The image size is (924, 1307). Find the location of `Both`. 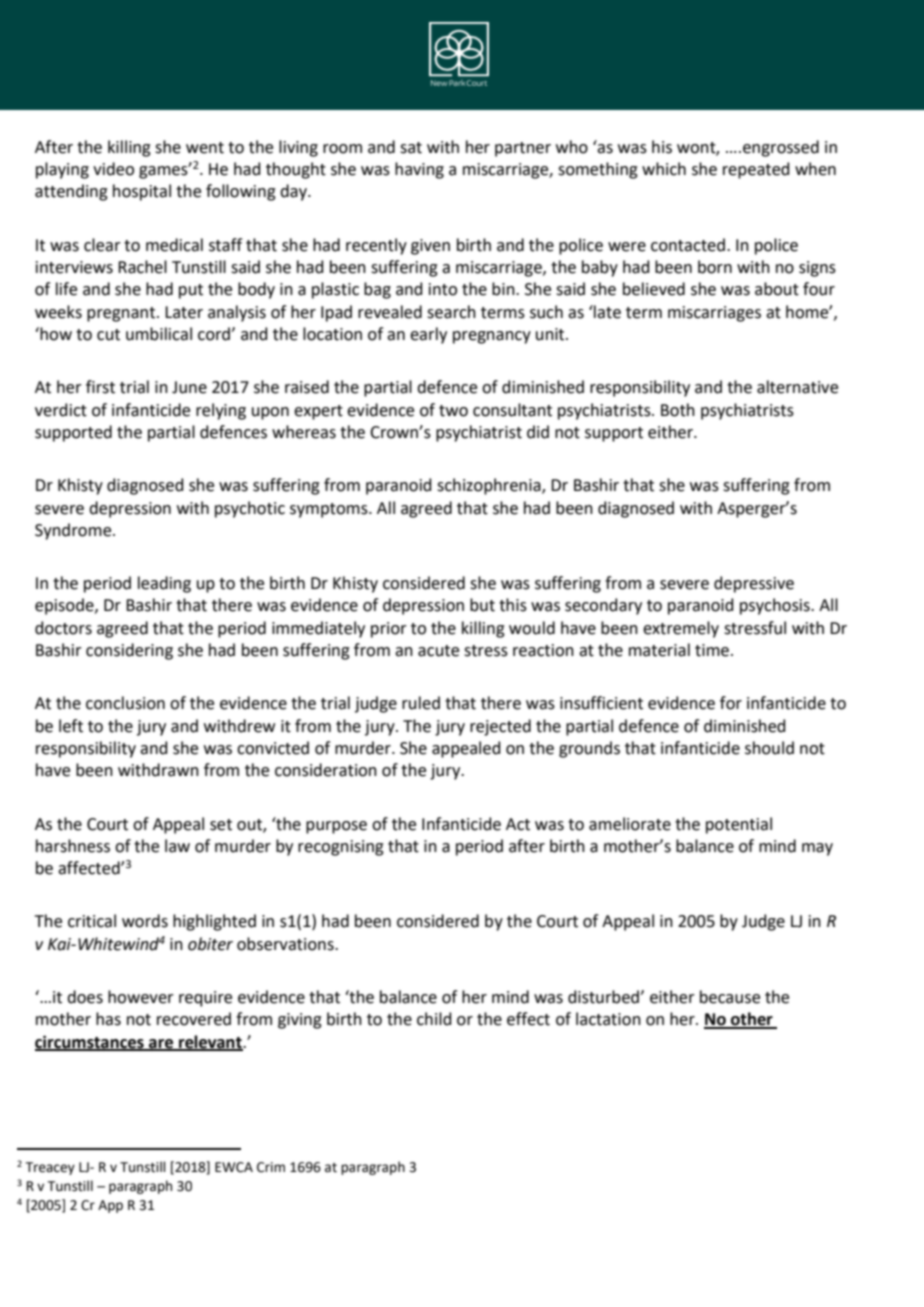

Both is located at coordinates (678, 410).
